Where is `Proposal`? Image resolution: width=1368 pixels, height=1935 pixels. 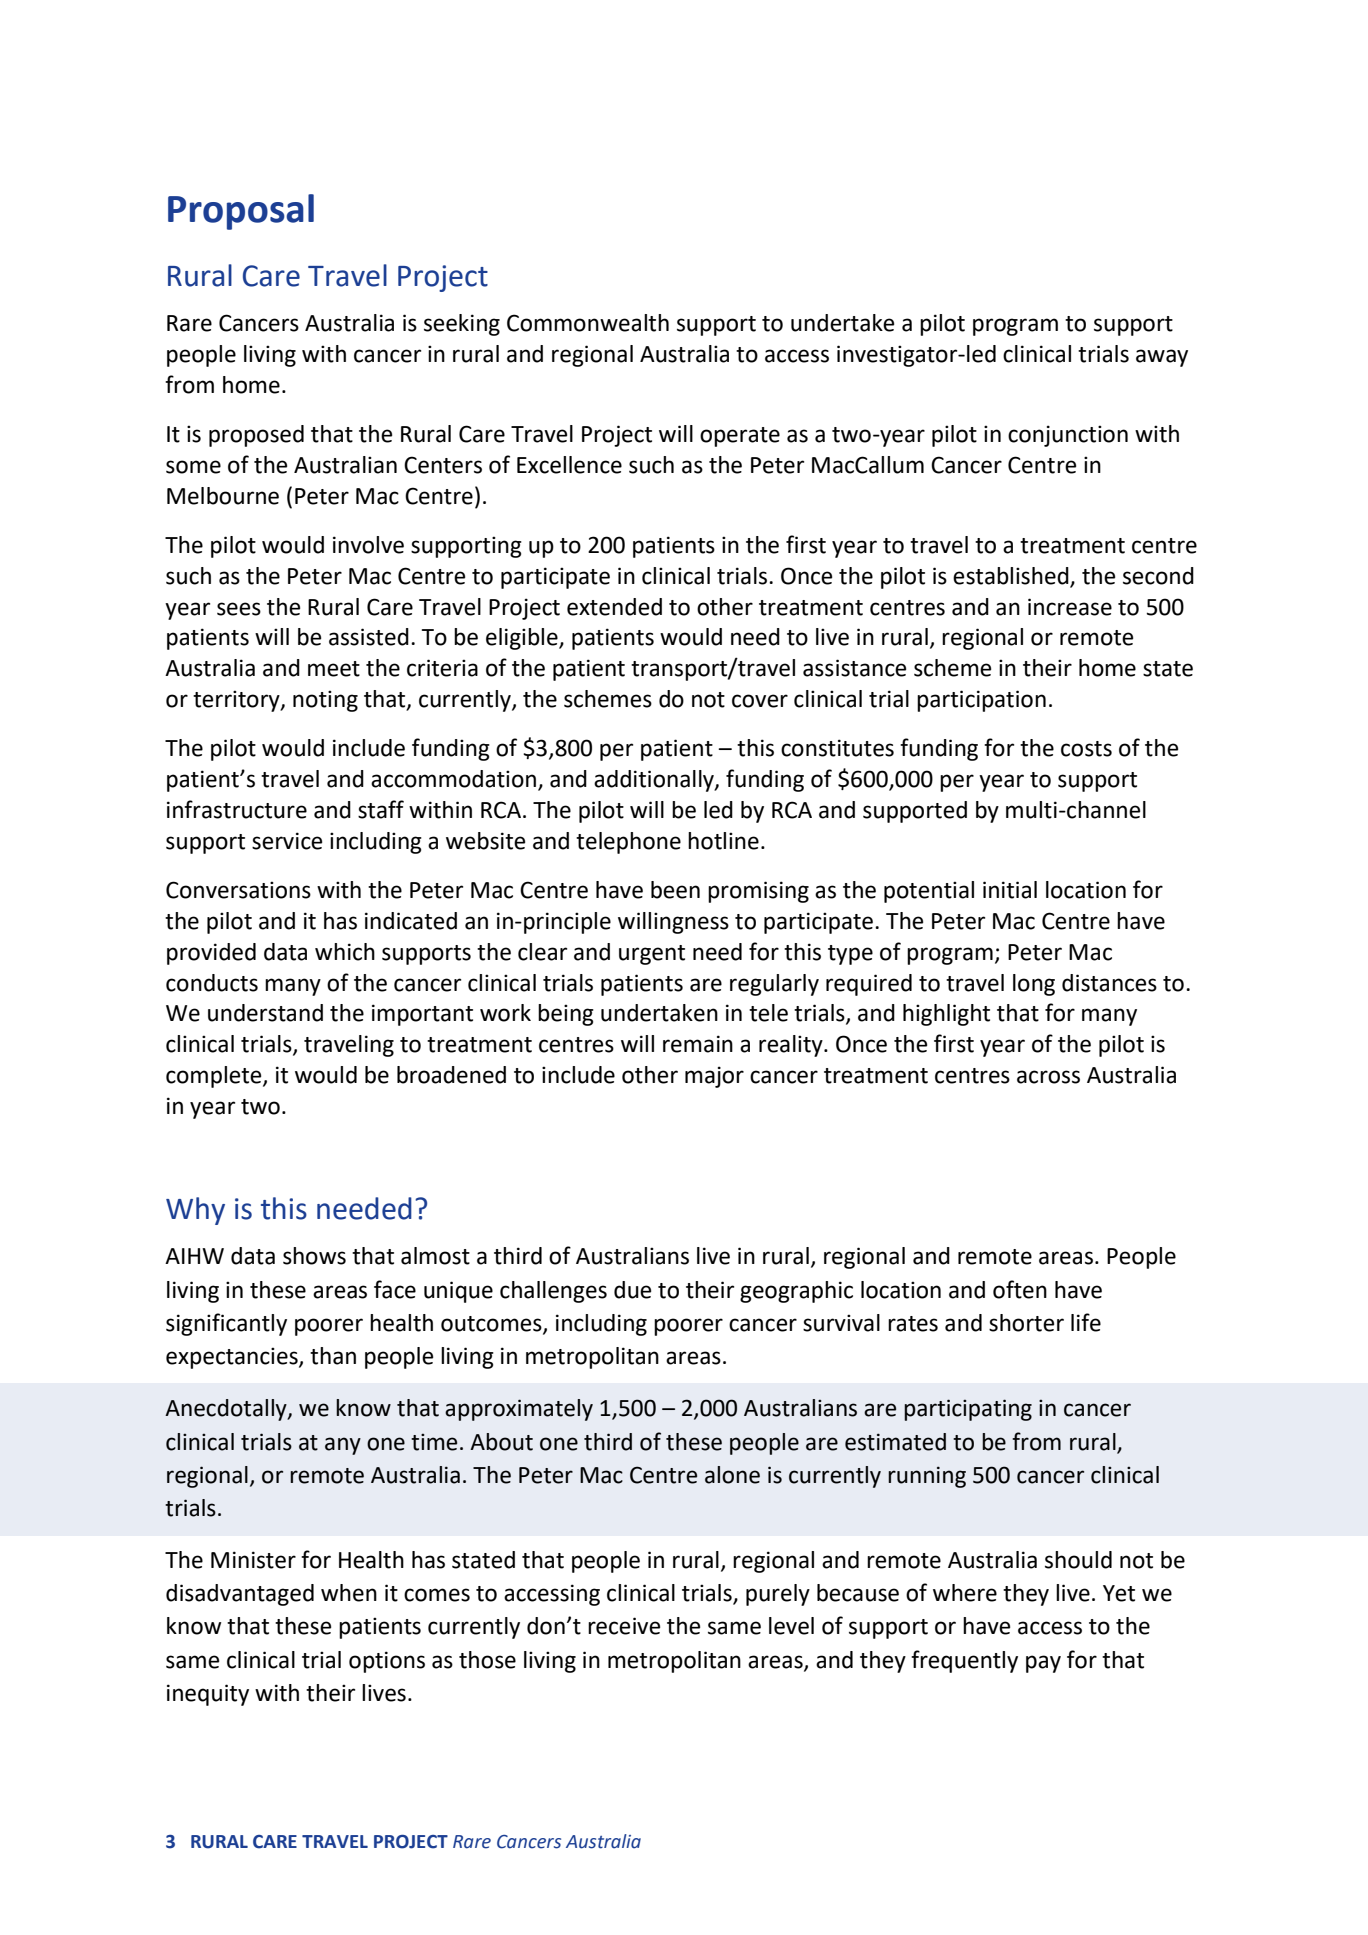
Proposal is located at coordinates (241, 212).
